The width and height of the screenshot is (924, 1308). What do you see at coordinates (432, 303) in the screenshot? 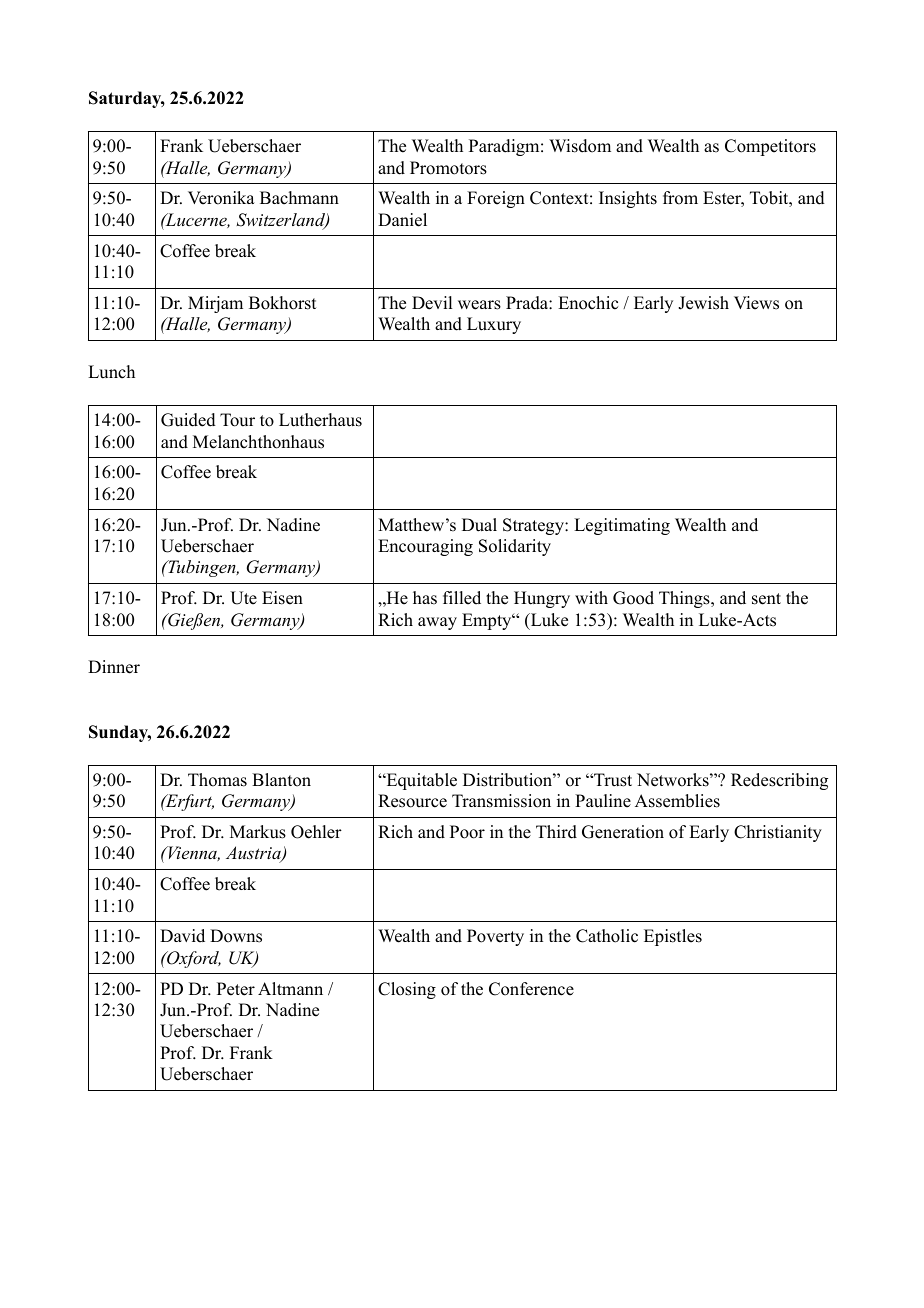
I see `Devil` at bounding box center [432, 303].
